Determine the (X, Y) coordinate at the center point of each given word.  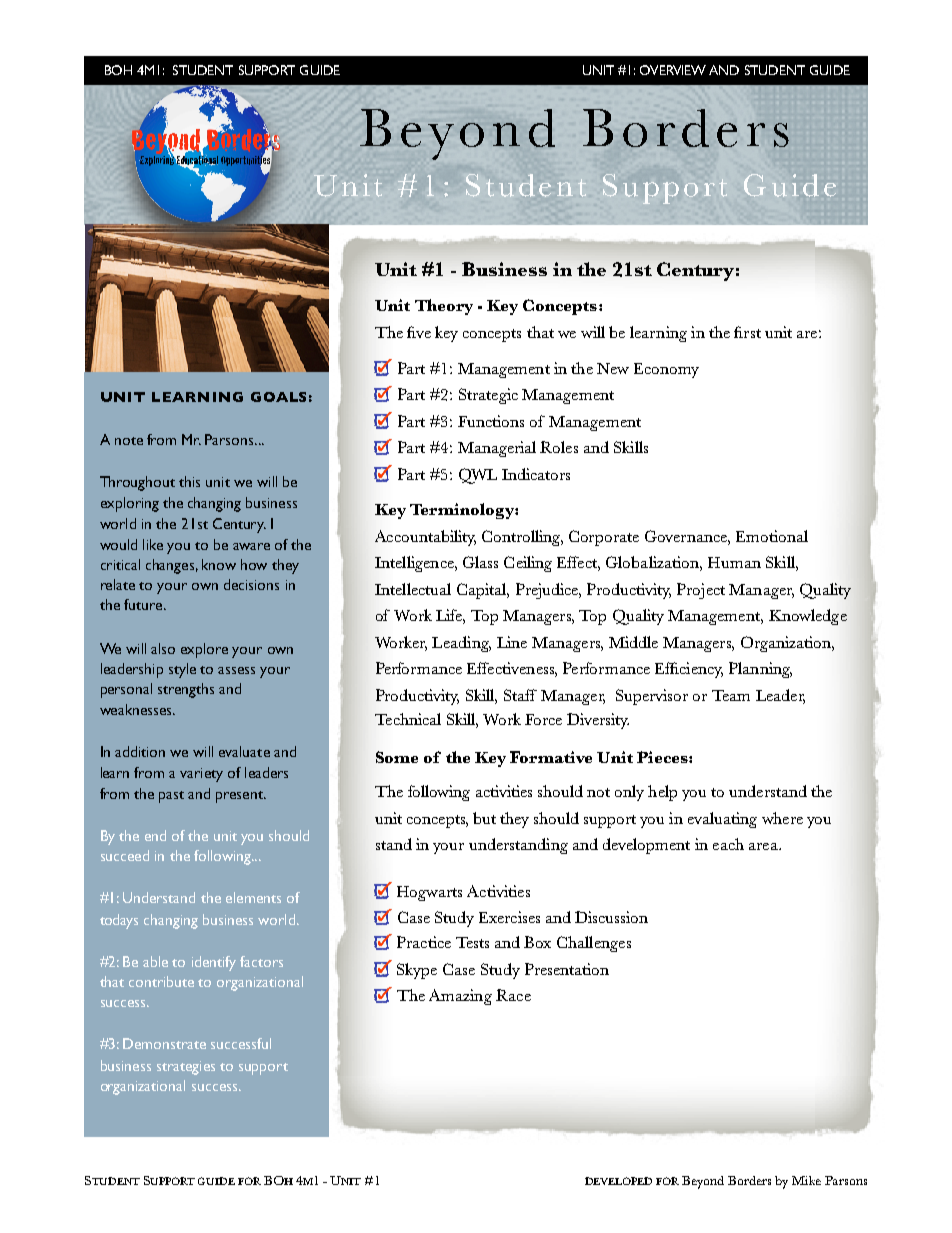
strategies (186, 1068)
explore (204, 650)
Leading (461, 644)
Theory (444, 307)
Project (701, 591)
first (747, 332)
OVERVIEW (673, 70)
